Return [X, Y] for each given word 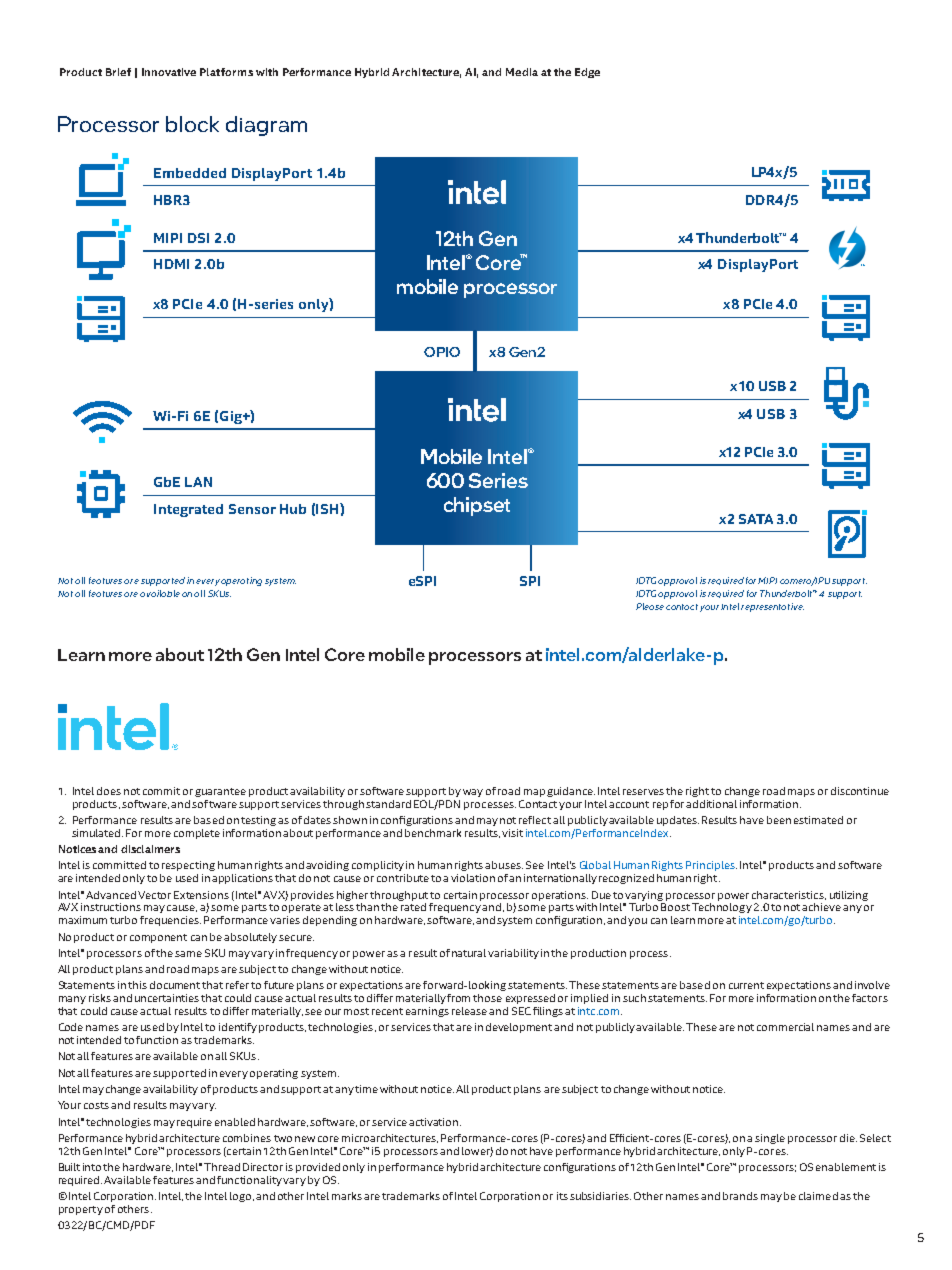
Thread [222, 1167]
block [192, 124]
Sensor [252, 509]
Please [650, 606]
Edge [587, 73]
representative [772, 607]
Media [522, 72]
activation [435, 1122]
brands [740, 1196]
